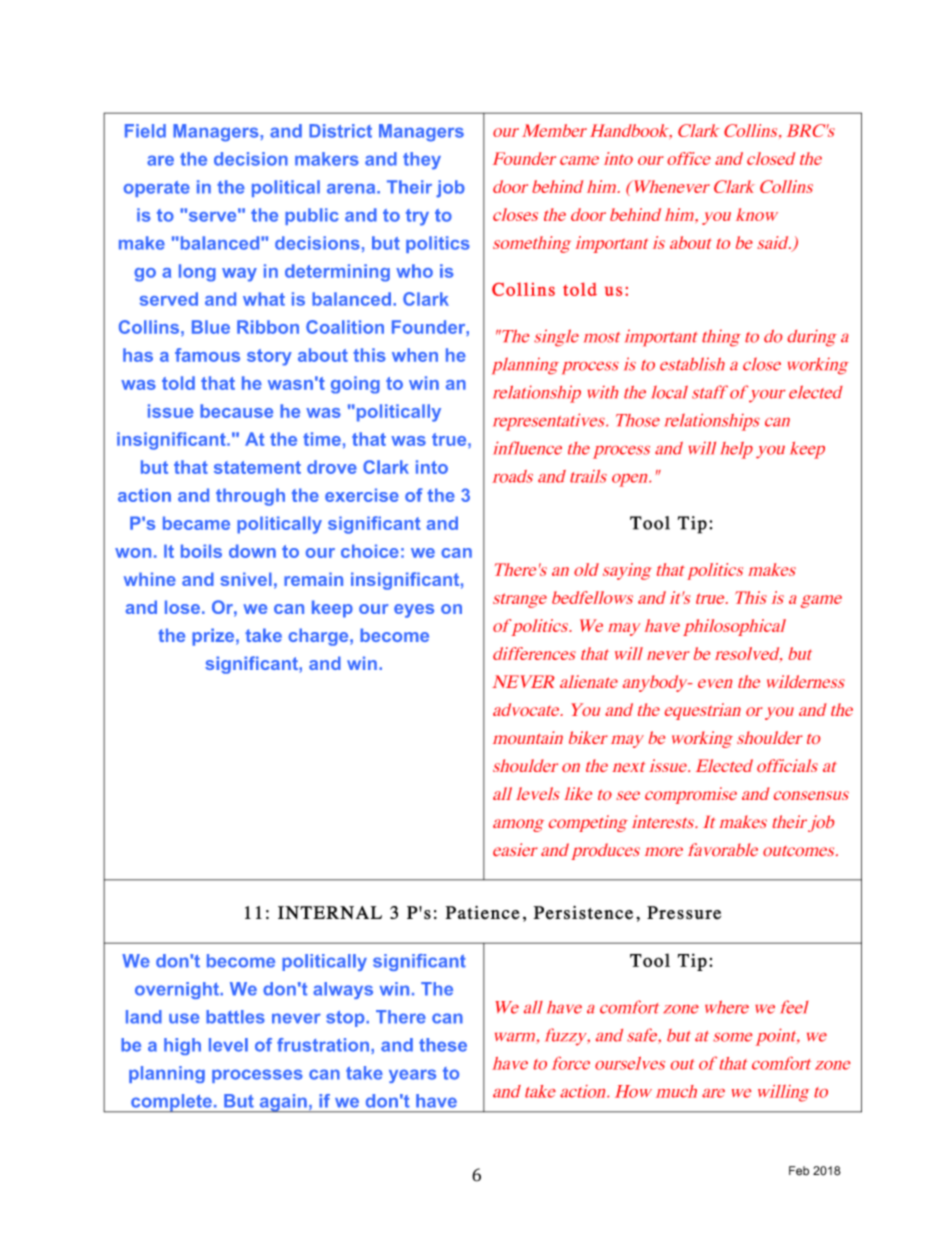  Describe the element at coordinates (414, 271) in the screenshot. I see `who` at that location.
